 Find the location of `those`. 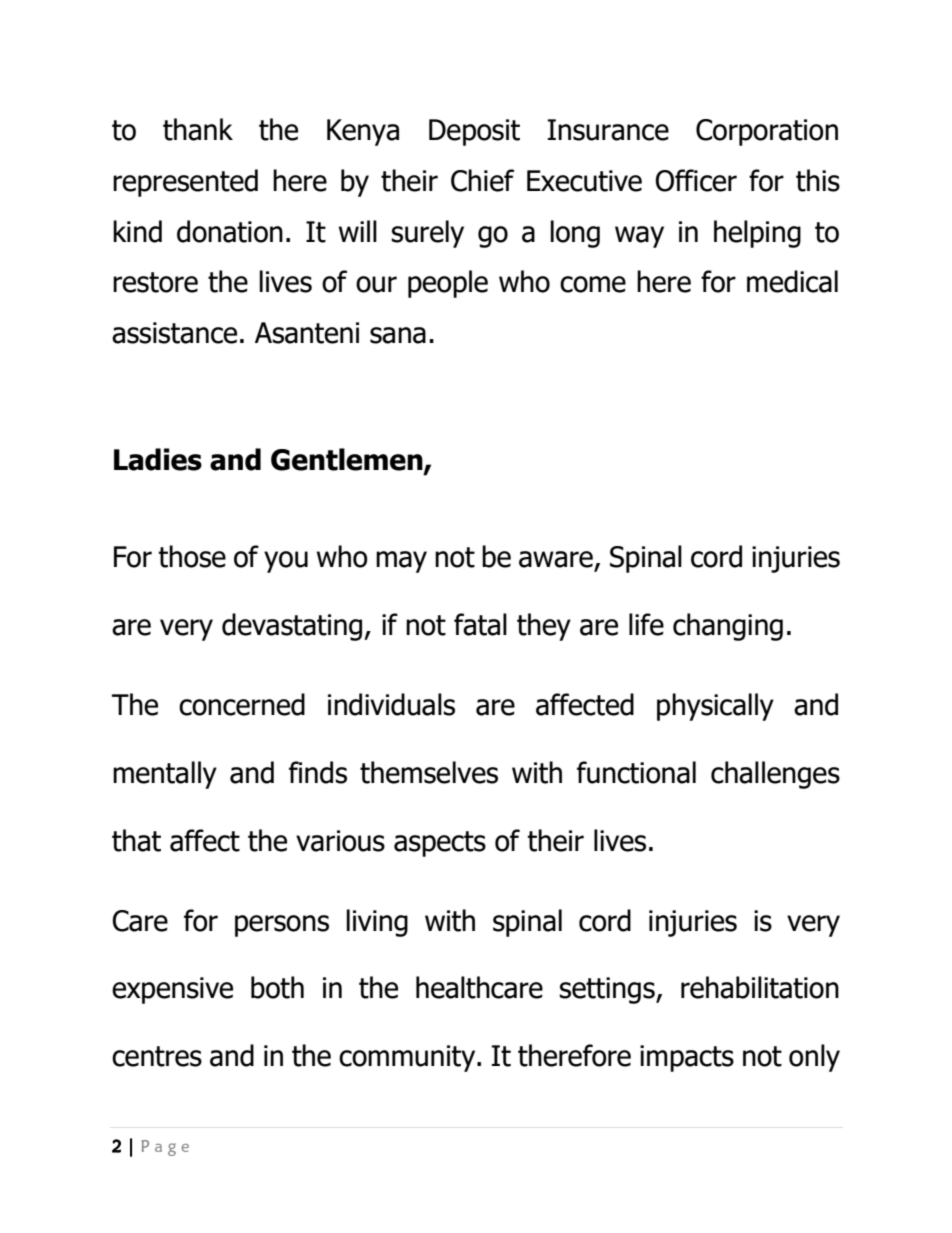

those is located at coordinates (192, 556).
